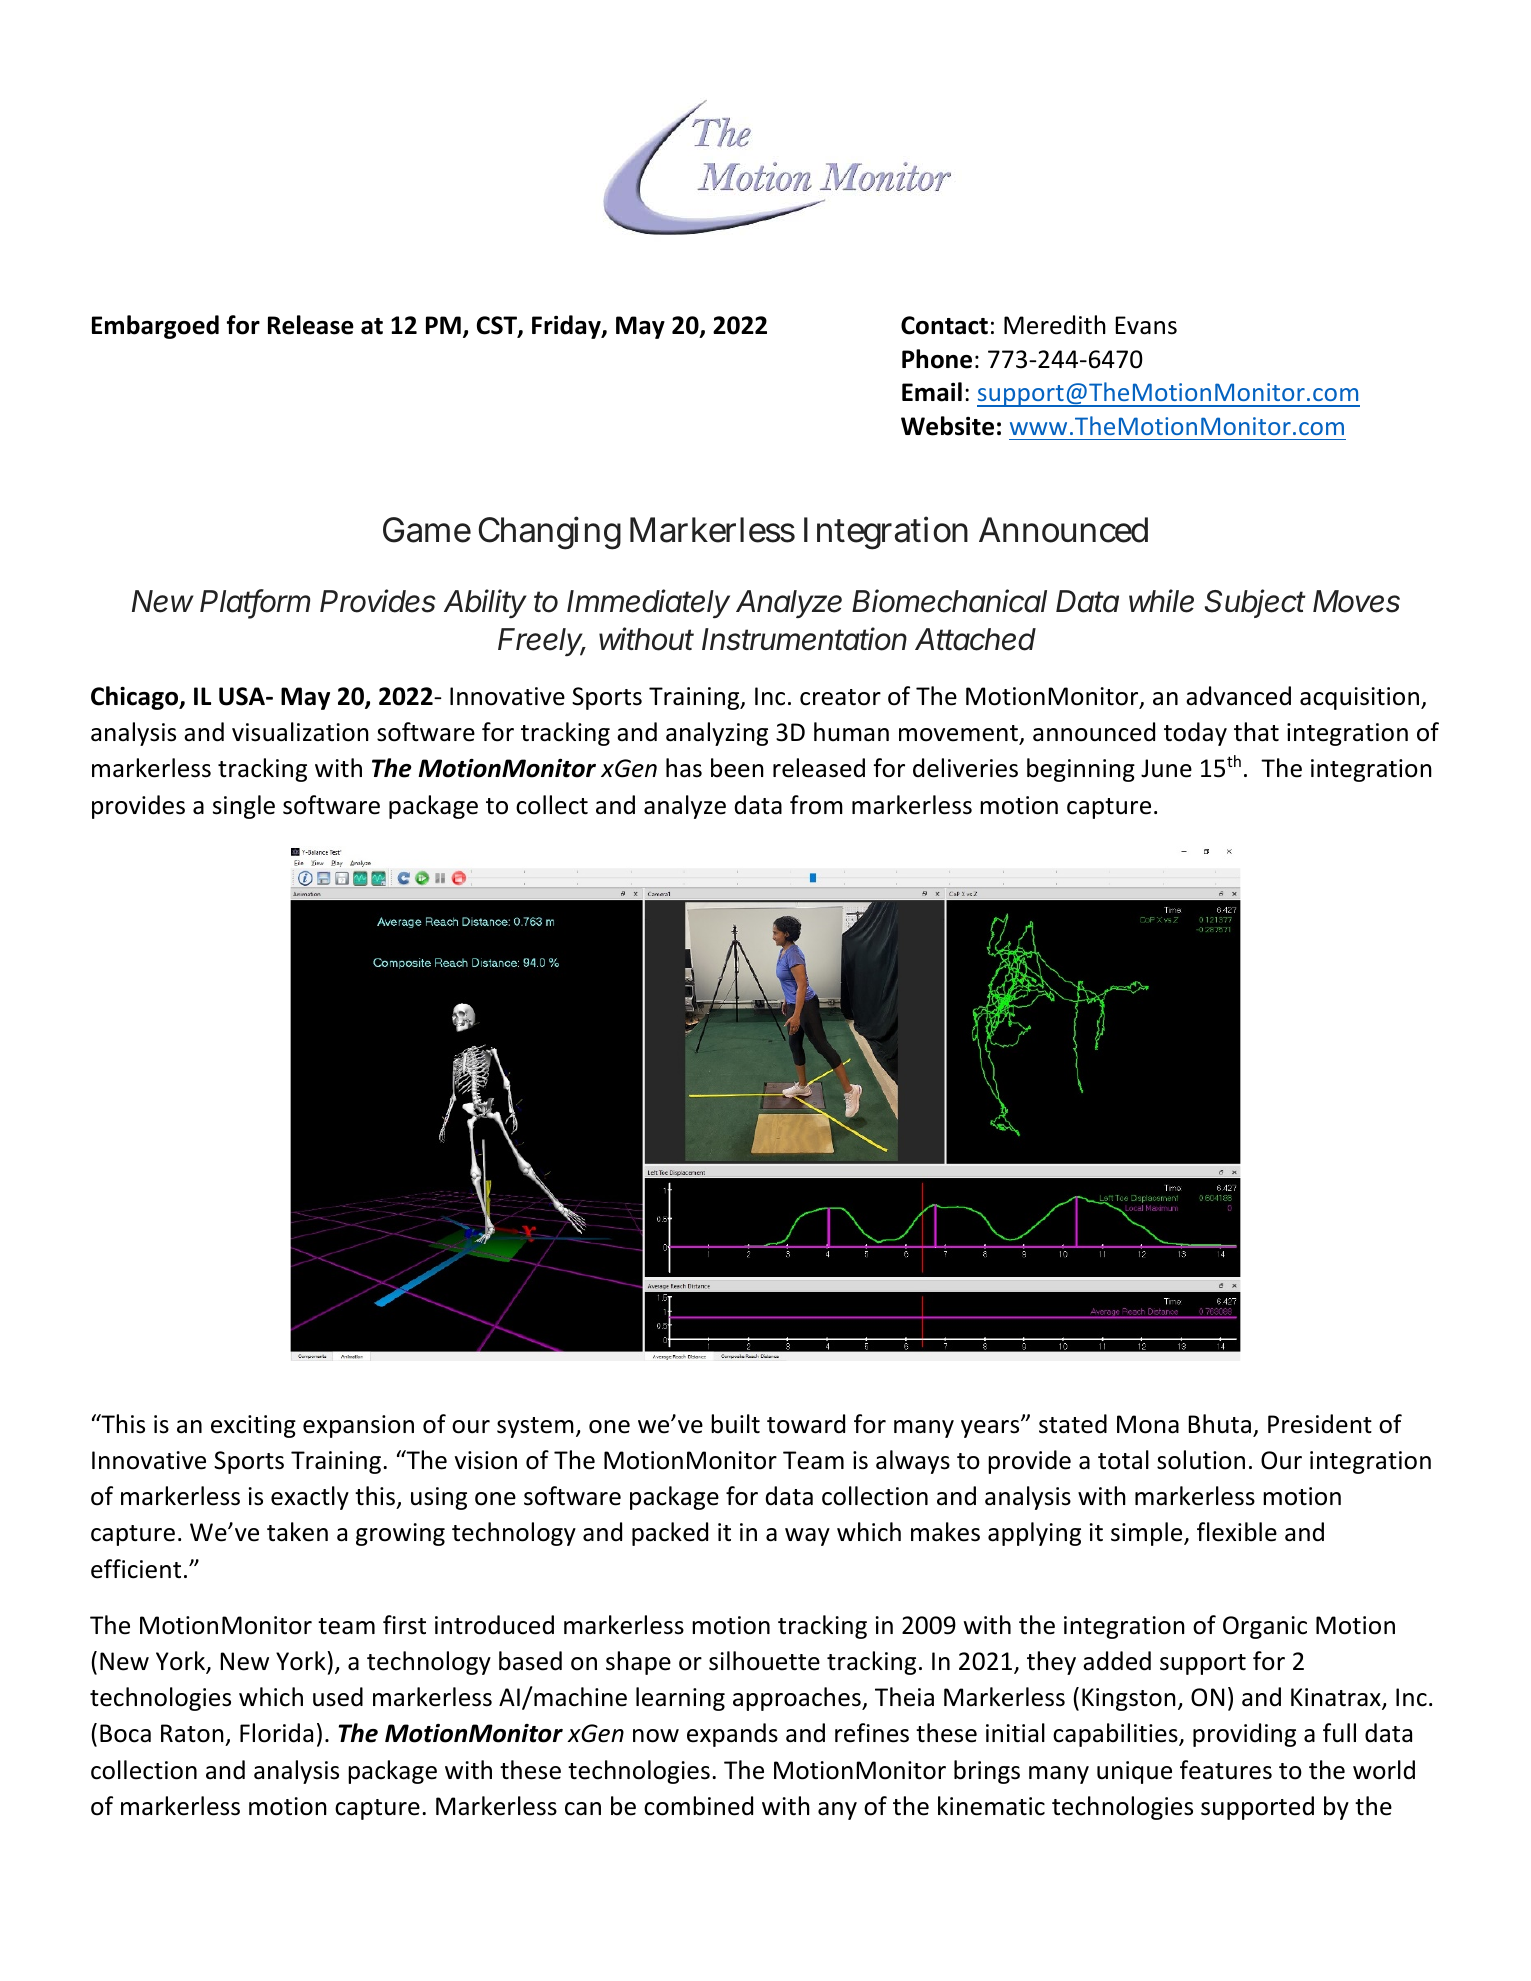 This document has height=1981, width=1531. I want to click on single, so click(244, 807).
